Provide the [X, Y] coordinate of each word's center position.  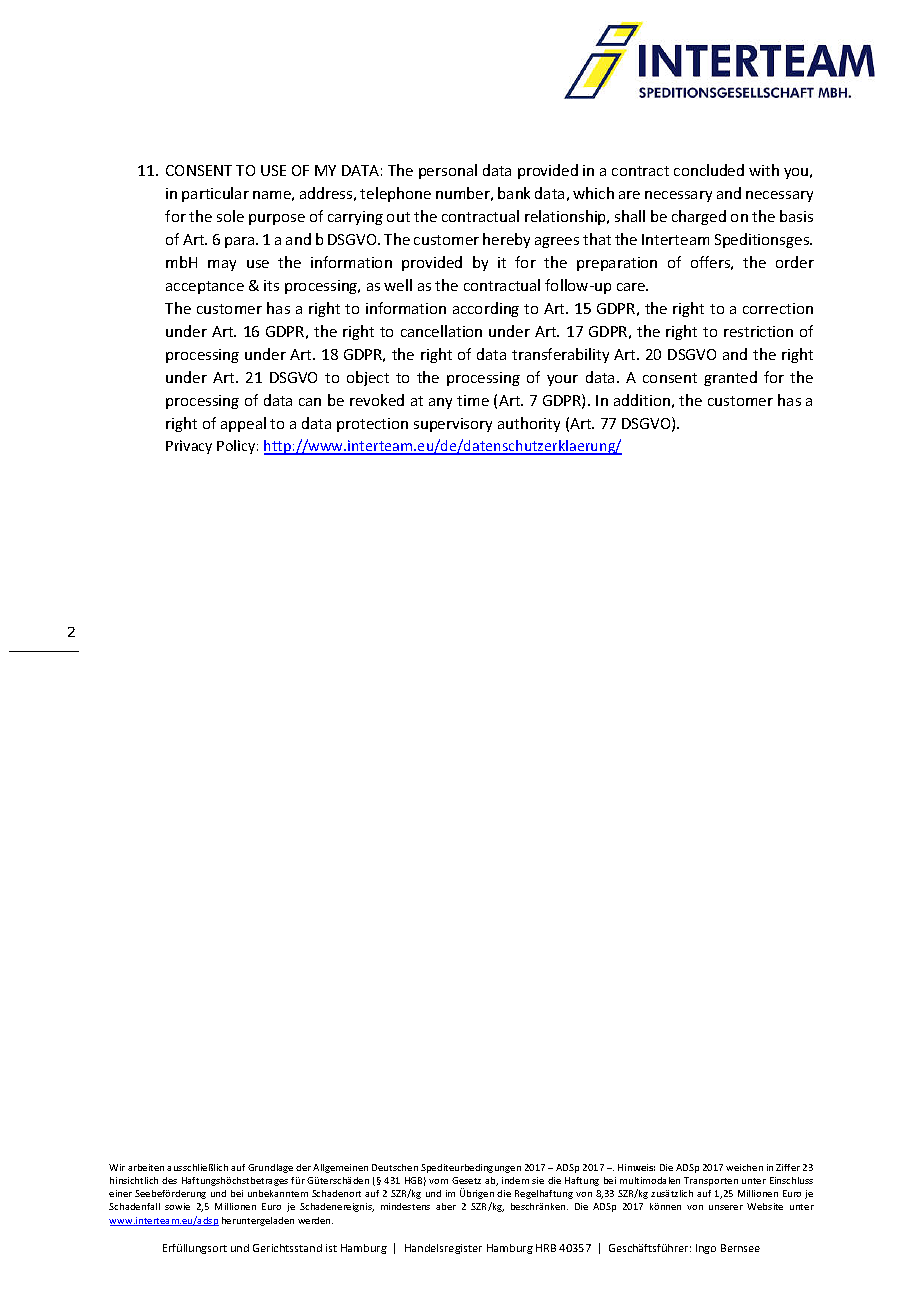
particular [215, 194]
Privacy [189, 447]
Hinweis [636, 1167]
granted [730, 378]
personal [448, 171]
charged [699, 217]
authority [529, 424]
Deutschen [395, 1167]
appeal [243, 424]
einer [120, 1193]
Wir [117, 1167]
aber [446, 1206]
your [562, 380]
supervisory [453, 425]
